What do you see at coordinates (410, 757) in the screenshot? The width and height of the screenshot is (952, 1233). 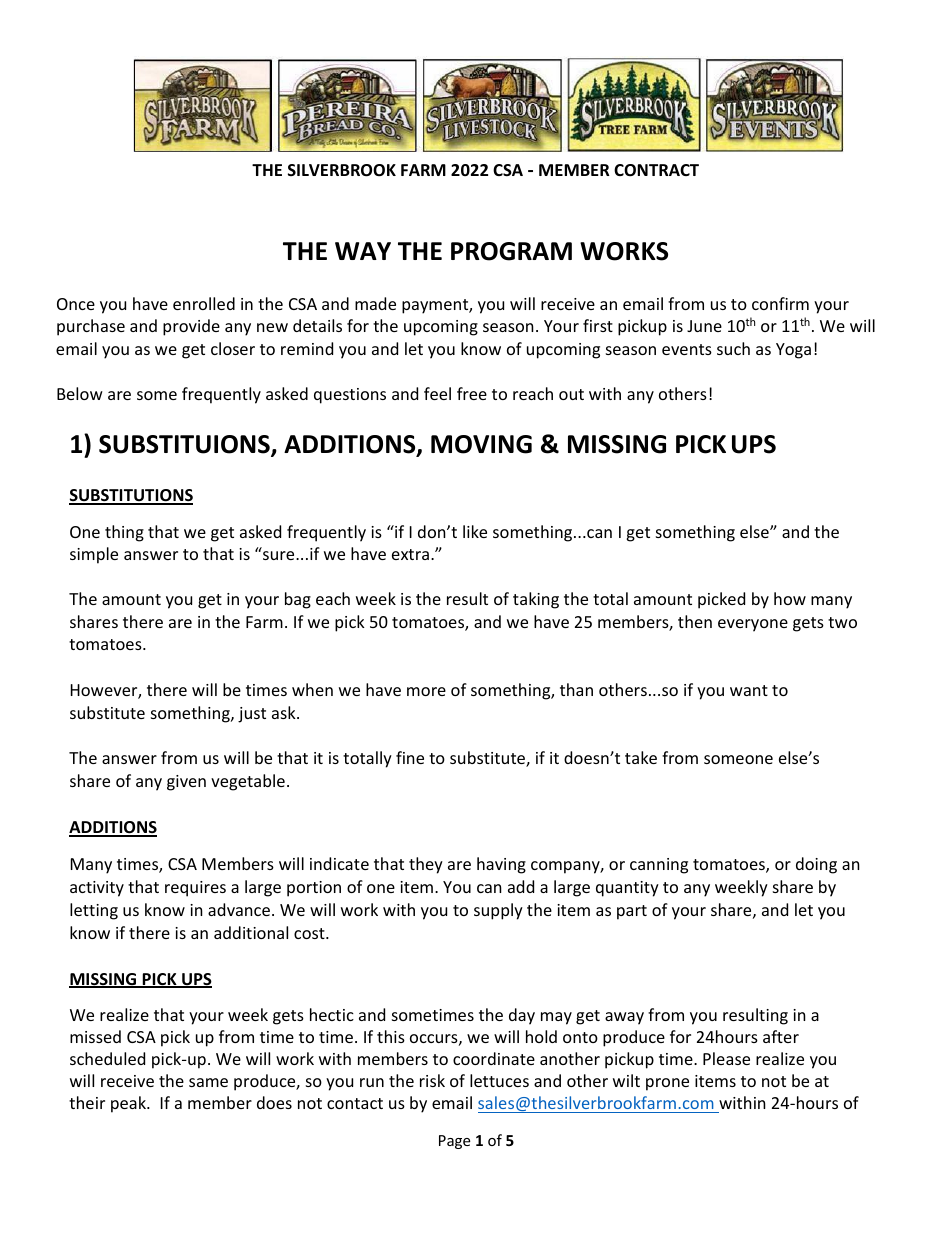 I see `fine` at bounding box center [410, 757].
